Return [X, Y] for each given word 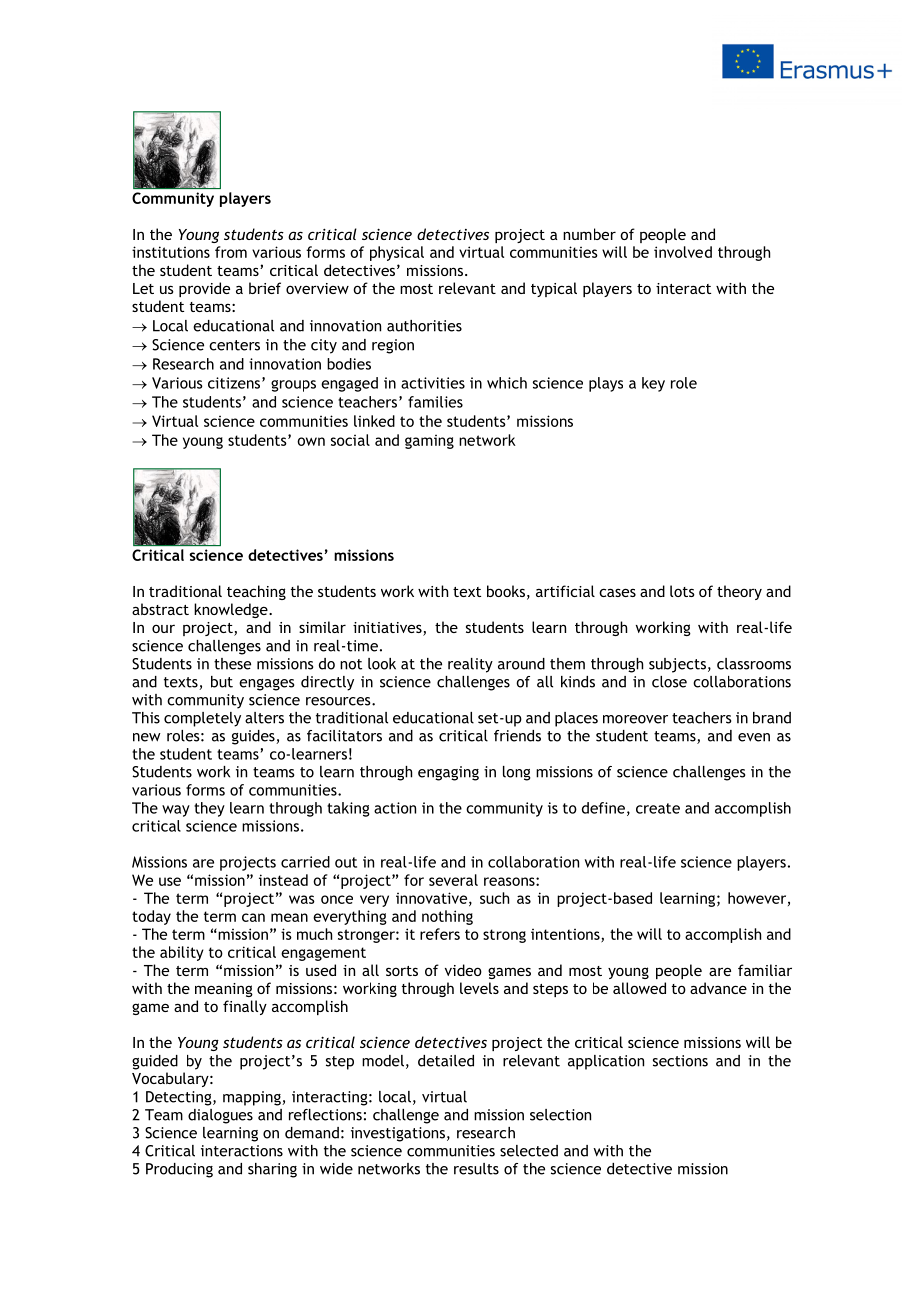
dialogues [220, 1116]
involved [683, 252]
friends [517, 736]
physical [397, 253]
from [231, 252]
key [653, 384]
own [311, 441]
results [476, 1169]
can [253, 917]
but [222, 682]
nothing [447, 917]
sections [680, 1061]
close [669, 682]
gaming [429, 441]
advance [718, 988]
